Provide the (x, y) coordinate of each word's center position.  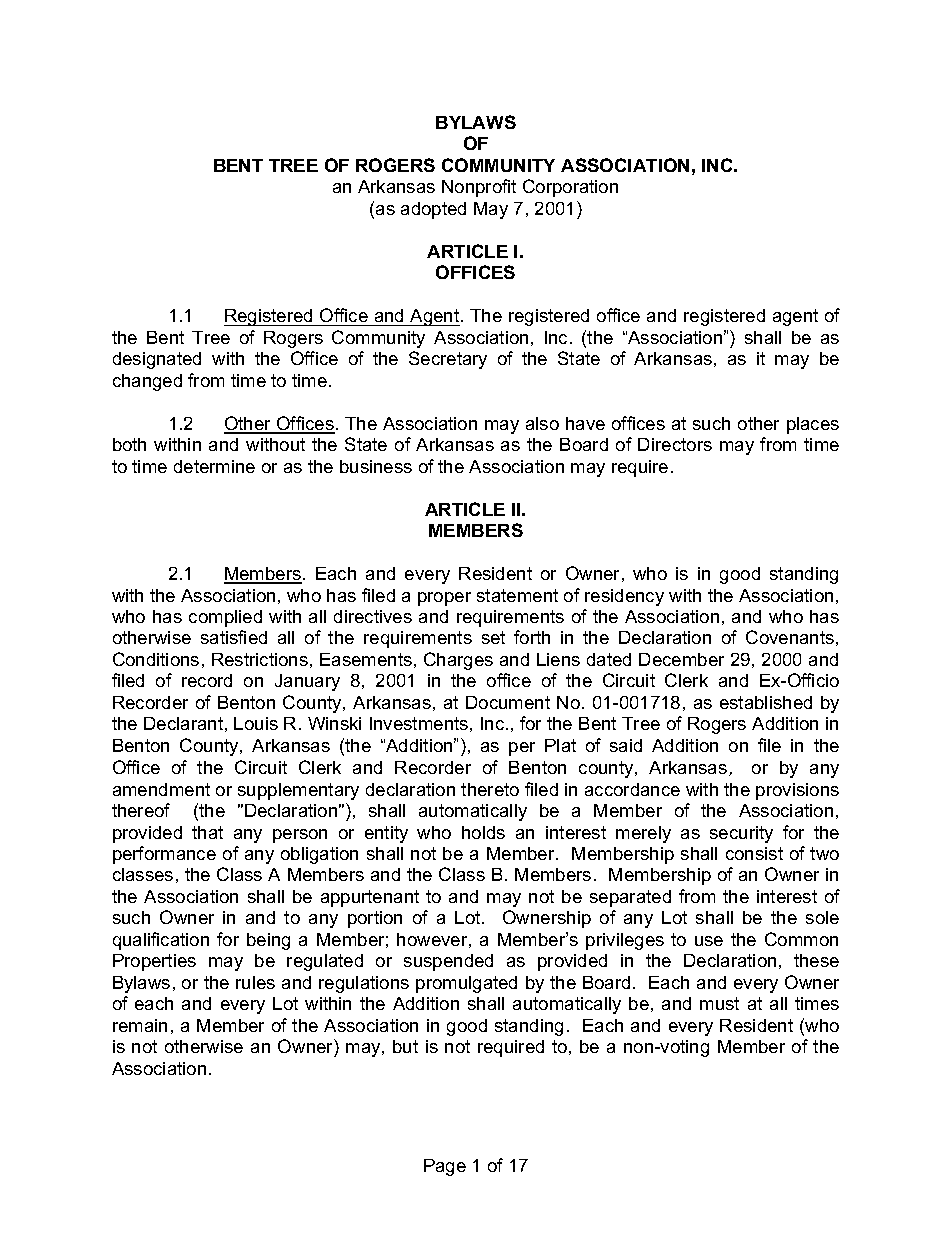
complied (225, 618)
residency (624, 597)
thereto (490, 789)
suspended (448, 962)
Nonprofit (479, 188)
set (493, 637)
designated (157, 360)
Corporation (570, 188)
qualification (161, 941)
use (709, 941)
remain (140, 1025)
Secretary (448, 360)
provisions (797, 791)
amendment (161, 789)
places (813, 425)
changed (147, 382)
